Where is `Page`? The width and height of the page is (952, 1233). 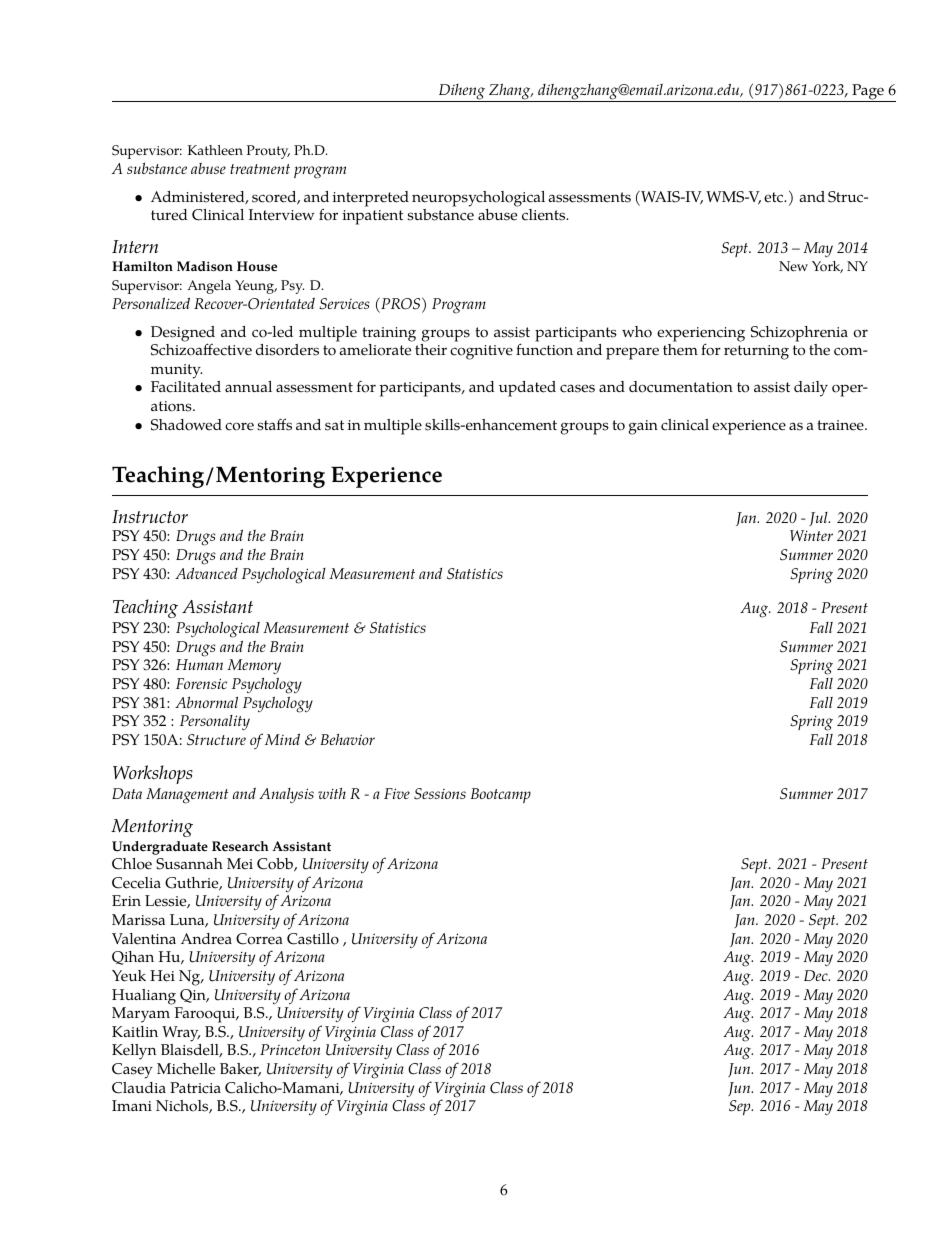
Page is located at coordinates (868, 93).
